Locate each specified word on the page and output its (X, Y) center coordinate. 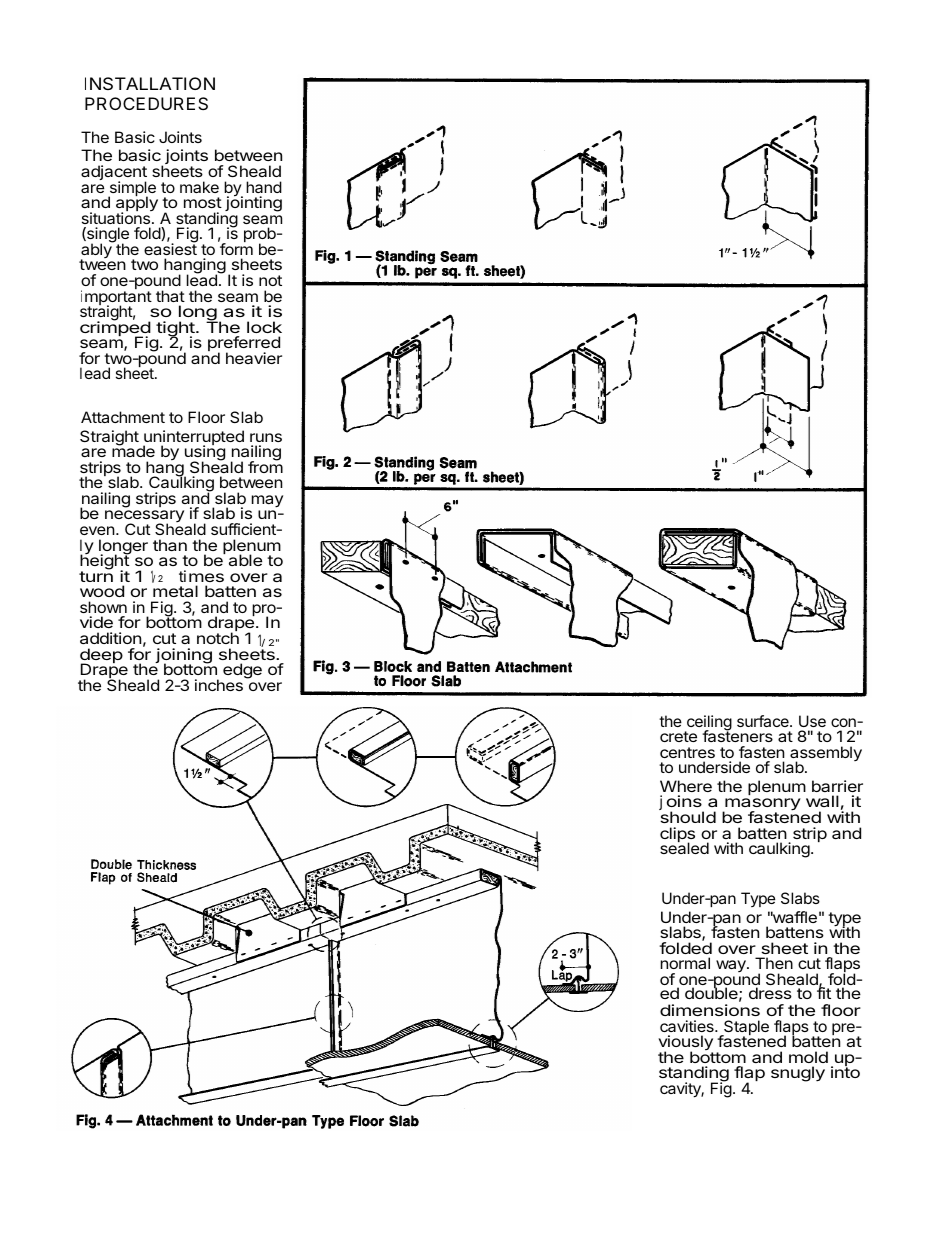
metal (175, 591)
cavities (688, 1026)
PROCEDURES (146, 103)
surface (764, 721)
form (236, 249)
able (245, 560)
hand (264, 187)
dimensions (710, 1010)
